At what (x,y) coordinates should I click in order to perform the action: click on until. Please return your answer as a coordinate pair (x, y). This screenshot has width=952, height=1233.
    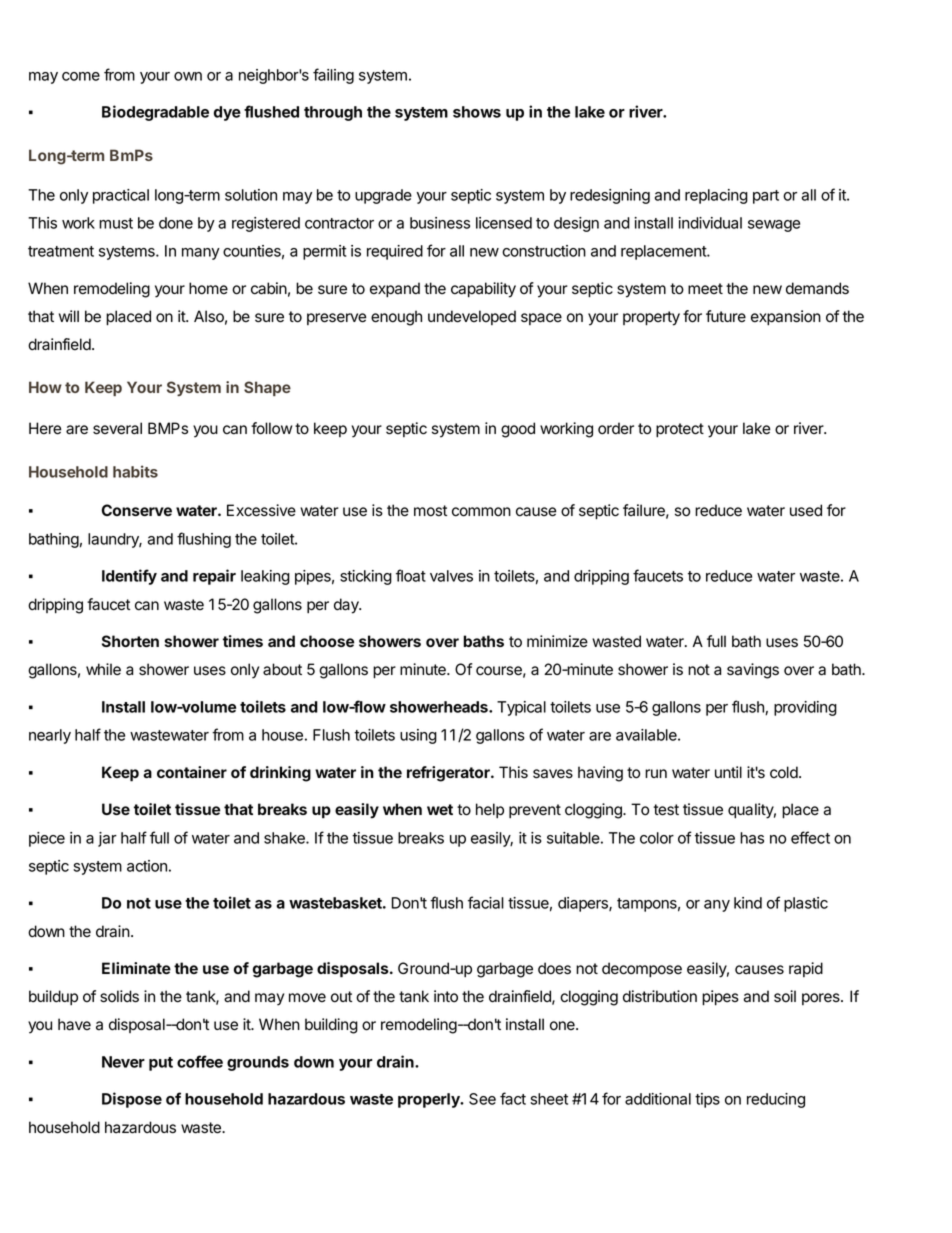
    Looking at the image, I should click on (728, 772).
